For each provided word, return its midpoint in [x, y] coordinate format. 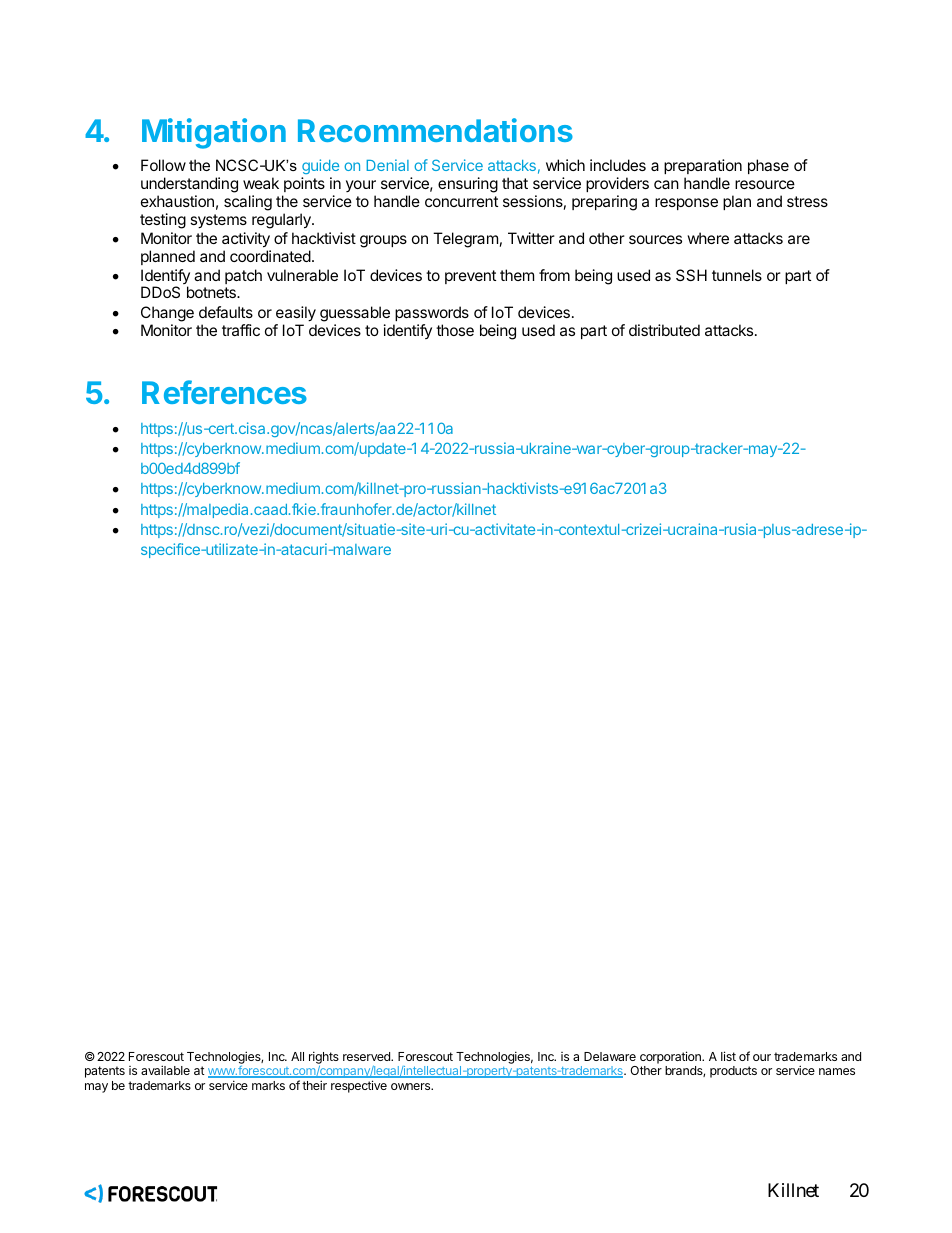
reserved [367, 1056]
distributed [664, 330]
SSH [691, 275]
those [455, 330]
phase [768, 166]
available [165, 1070]
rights [324, 1059]
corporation [671, 1057]
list [728, 1056]
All [297, 1056]
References [224, 392]
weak [261, 183]
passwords [432, 313]
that [515, 183]
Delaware [610, 1056]
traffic [241, 330]
